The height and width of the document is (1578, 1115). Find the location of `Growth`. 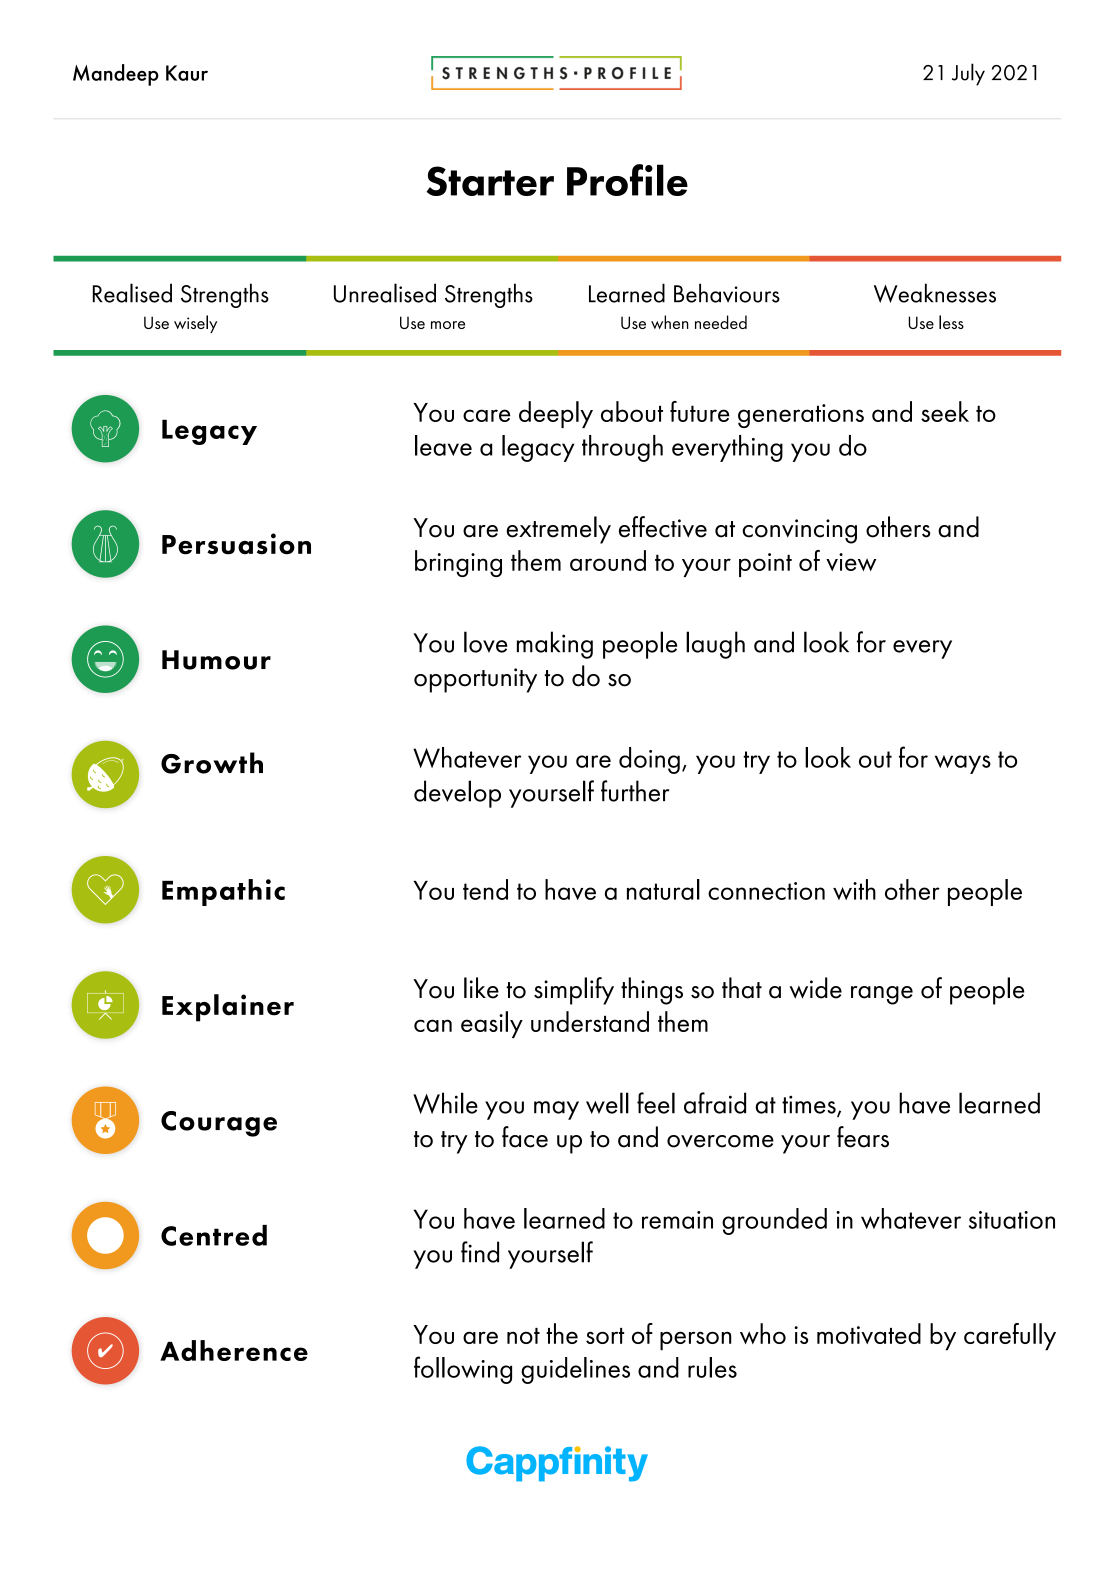

Growth is located at coordinates (212, 763).
